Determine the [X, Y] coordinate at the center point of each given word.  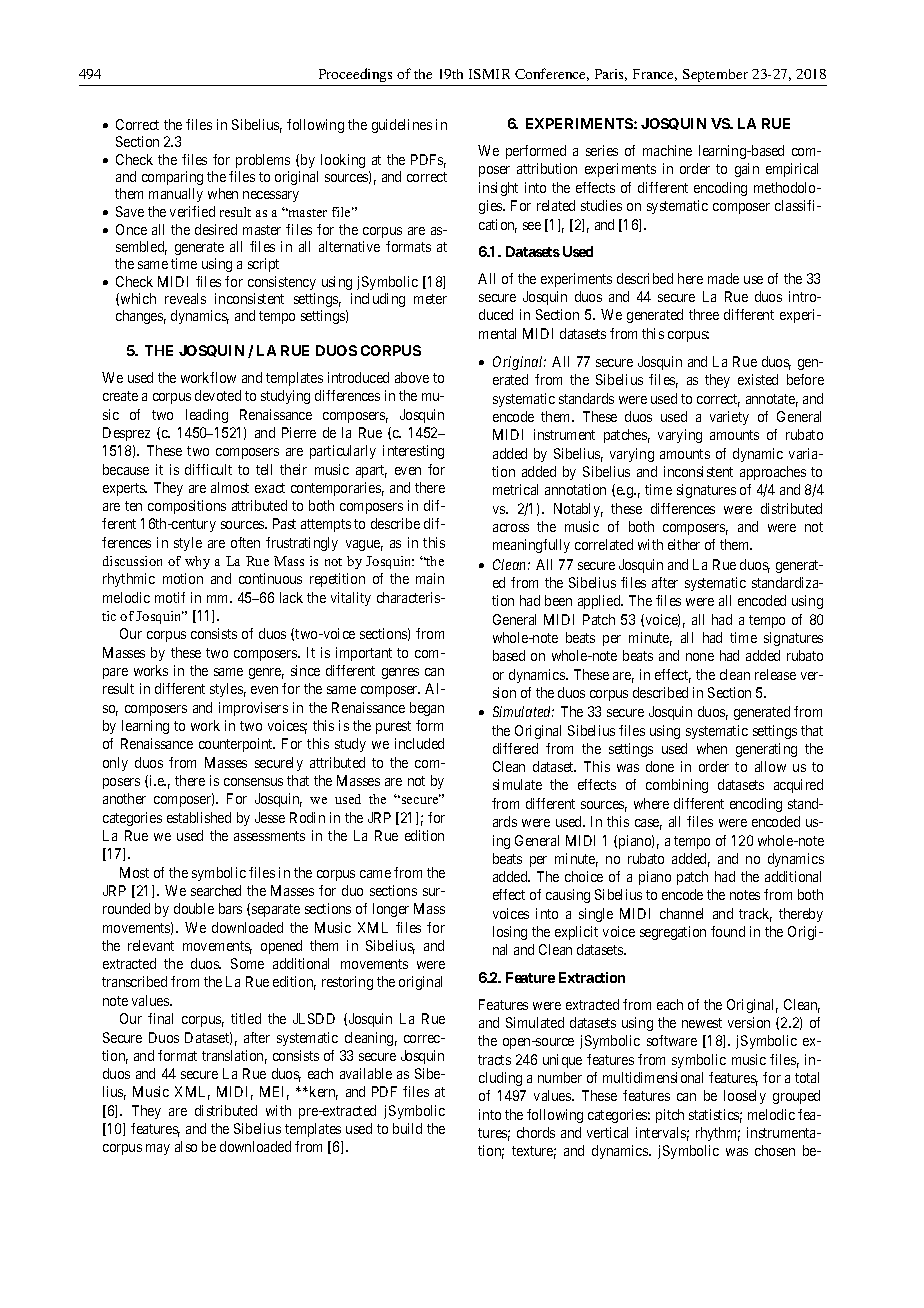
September [715, 75]
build [407, 1128]
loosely [745, 1097]
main [430, 578]
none [700, 657]
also [186, 1146]
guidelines [402, 126]
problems [263, 161]
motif [170, 597]
